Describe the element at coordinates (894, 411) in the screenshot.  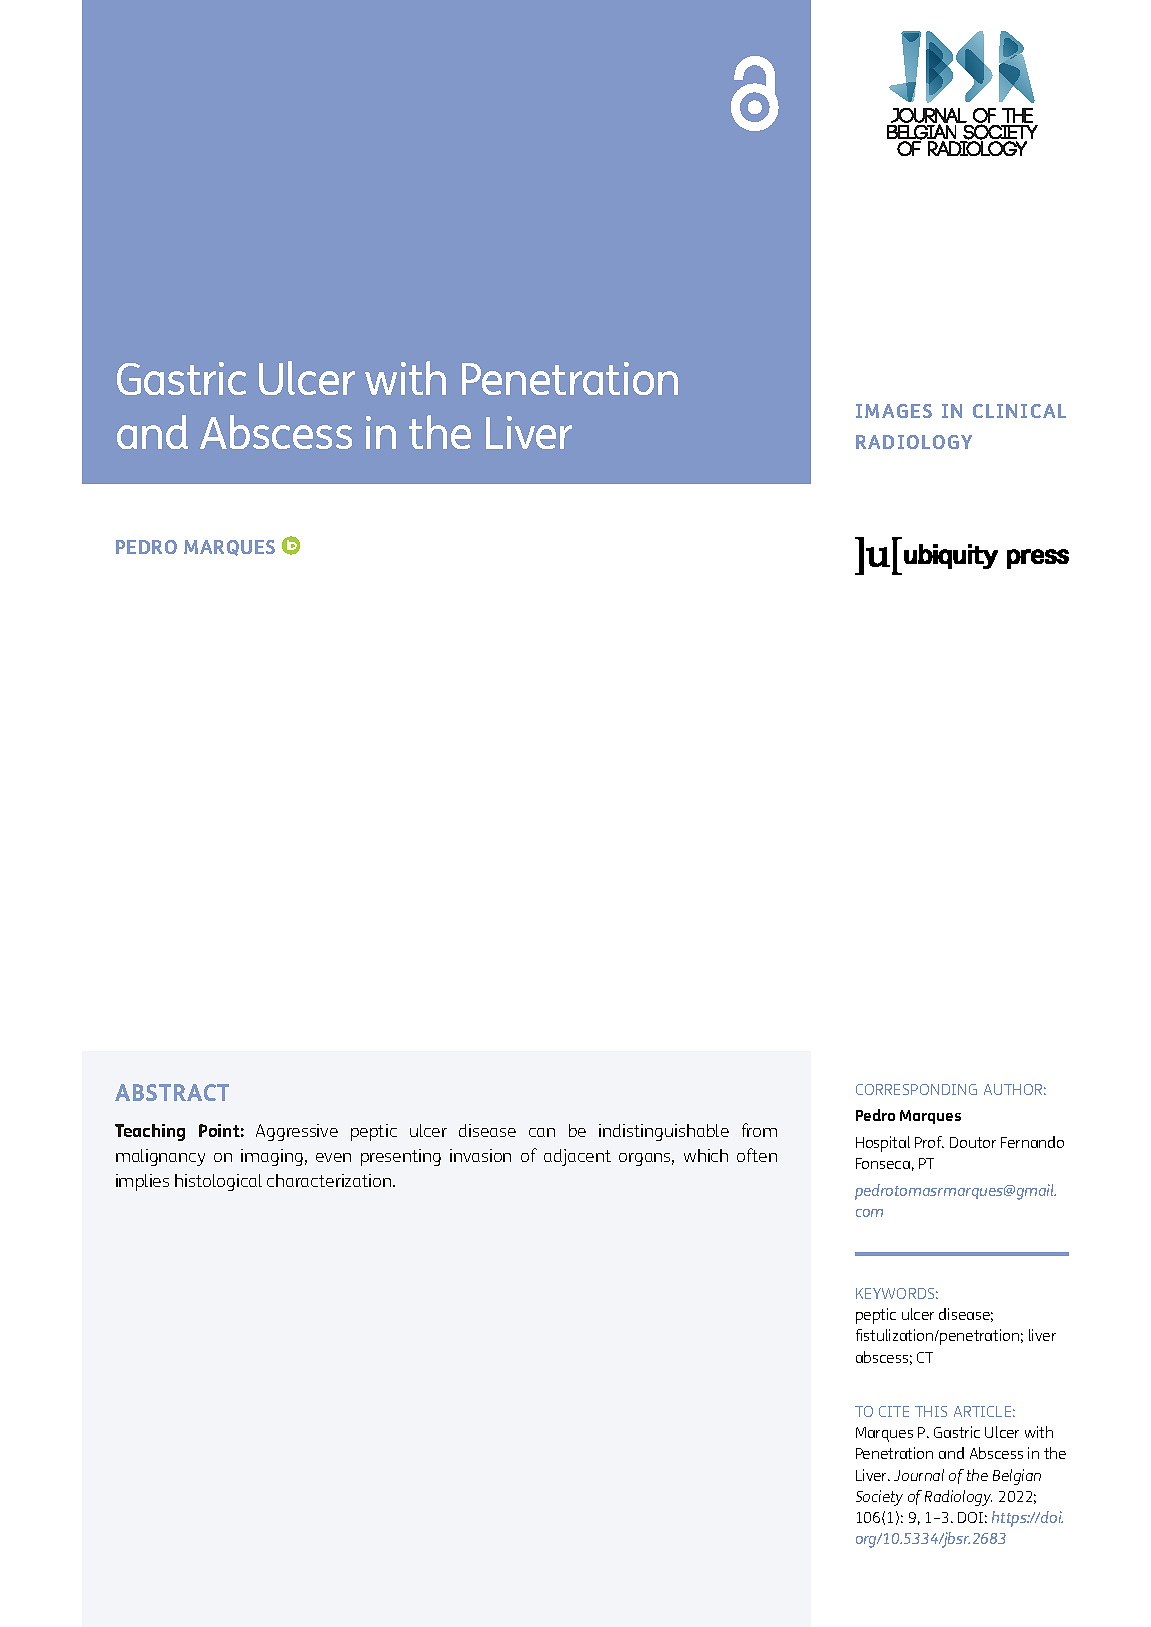
I see `IMAGES` at that location.
